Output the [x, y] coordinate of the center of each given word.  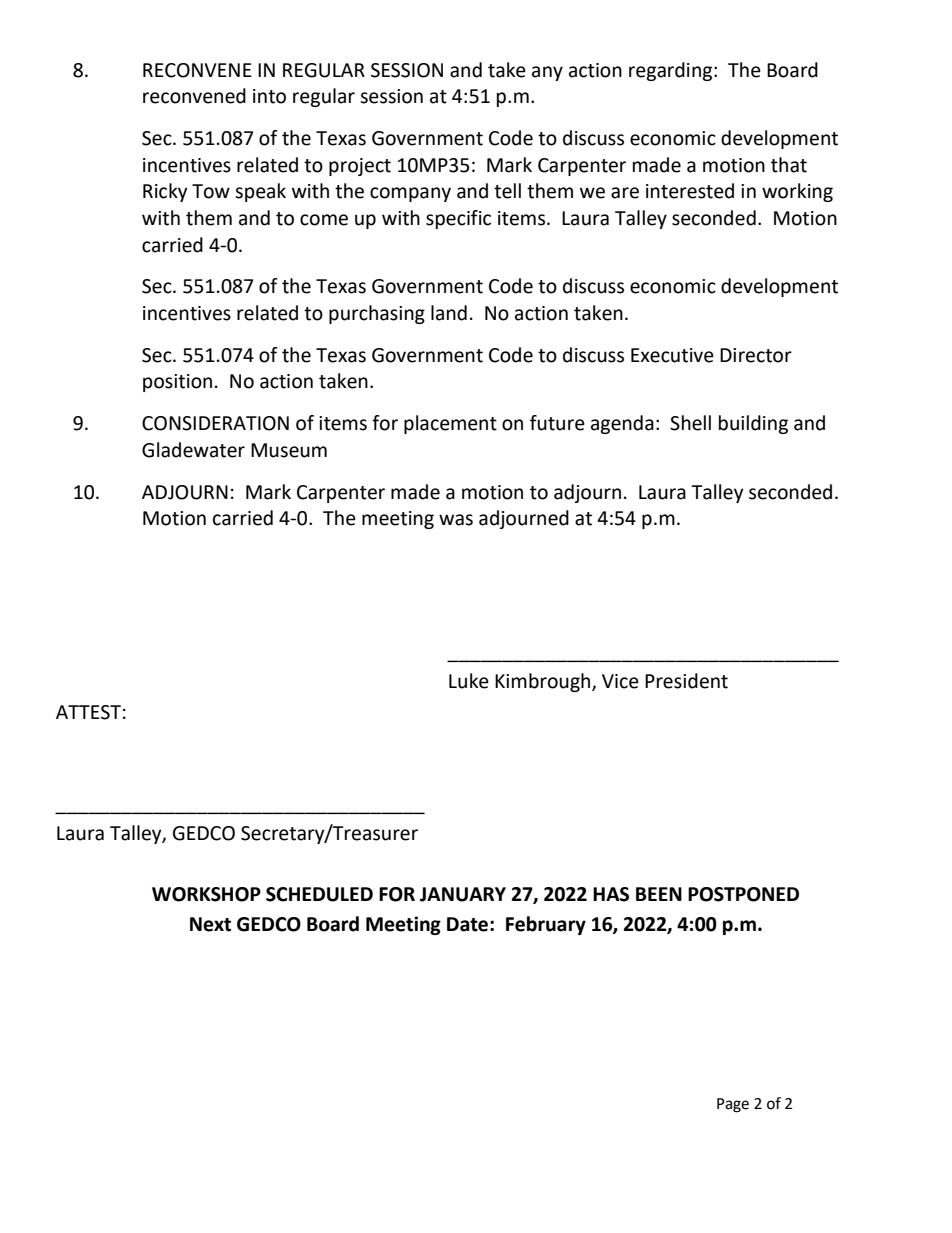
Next [210, 924]
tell [507, 191]
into [269, 96]
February [546, 925]
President [686, 681]
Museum [289, 450]
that [789, 165]
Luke [469, 681]
